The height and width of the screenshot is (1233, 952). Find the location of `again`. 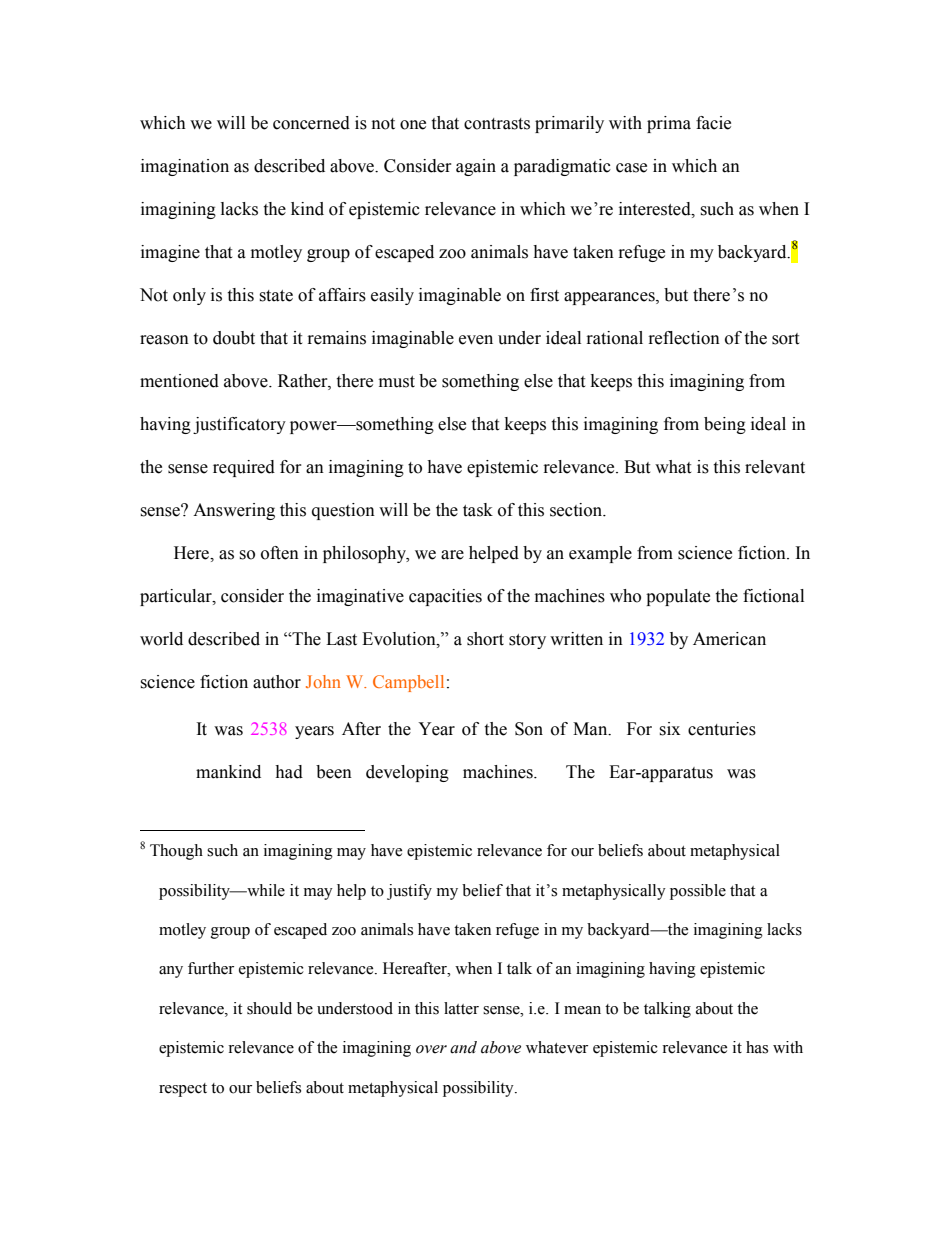

again is located at coordinates (476, 167).
